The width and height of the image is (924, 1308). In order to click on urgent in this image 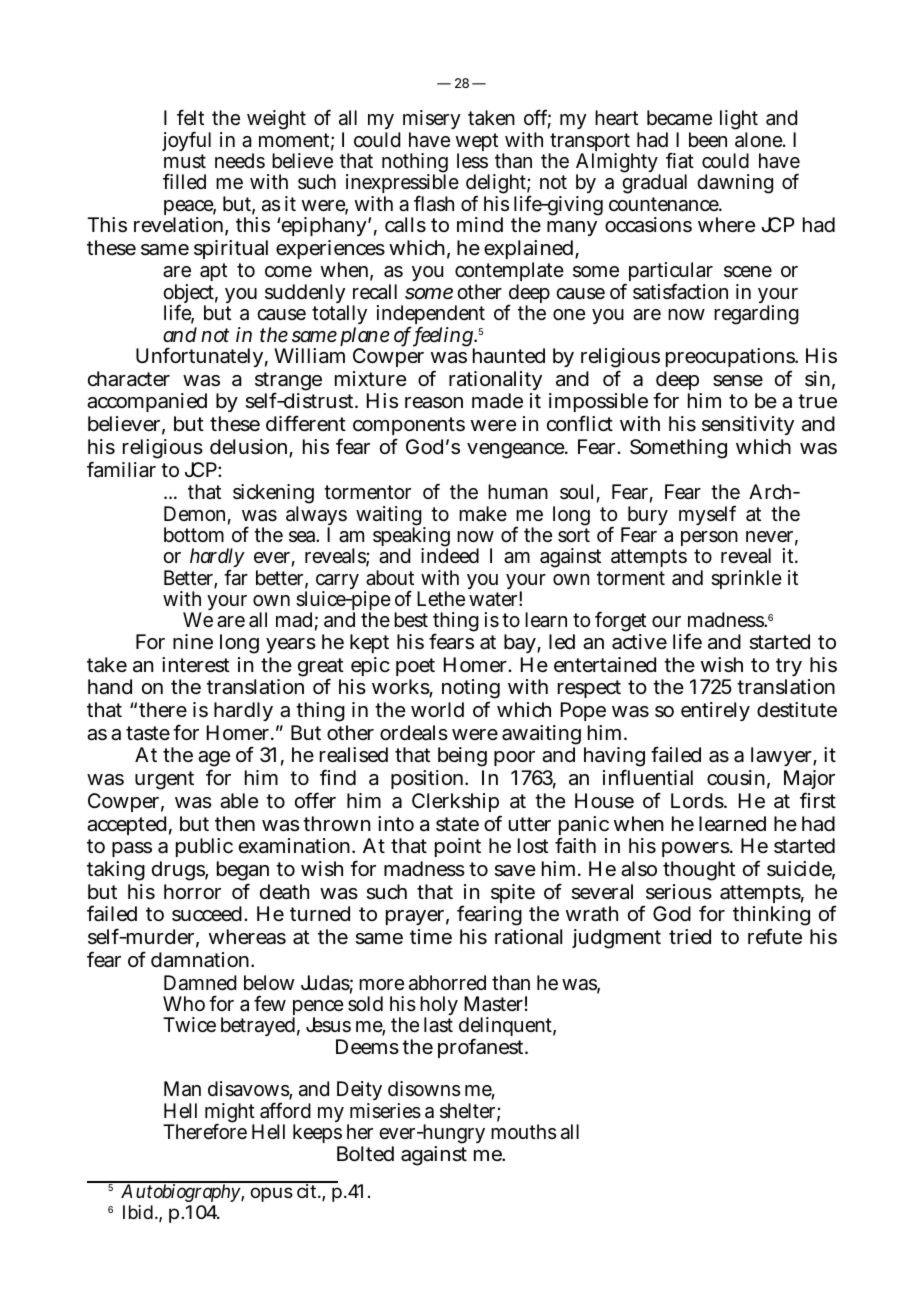, I will do `click(164, 780)`.
